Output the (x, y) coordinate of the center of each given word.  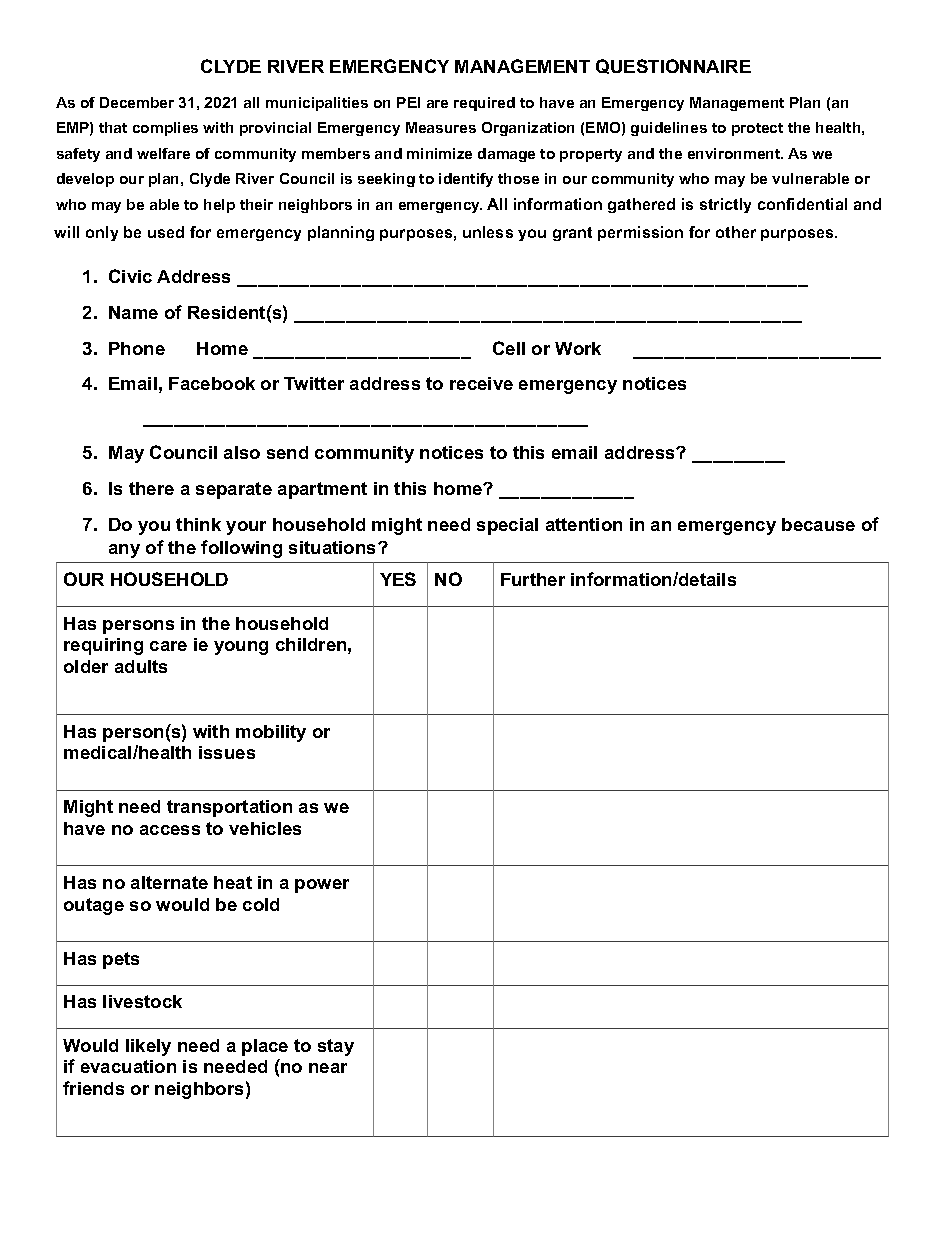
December (137, 102)
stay (336, 1047)
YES (398, 579)
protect (757, 129)
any (124, 551)
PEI (408, 102)
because (818, 524)
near (328, 1068)
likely (148, 1047)
